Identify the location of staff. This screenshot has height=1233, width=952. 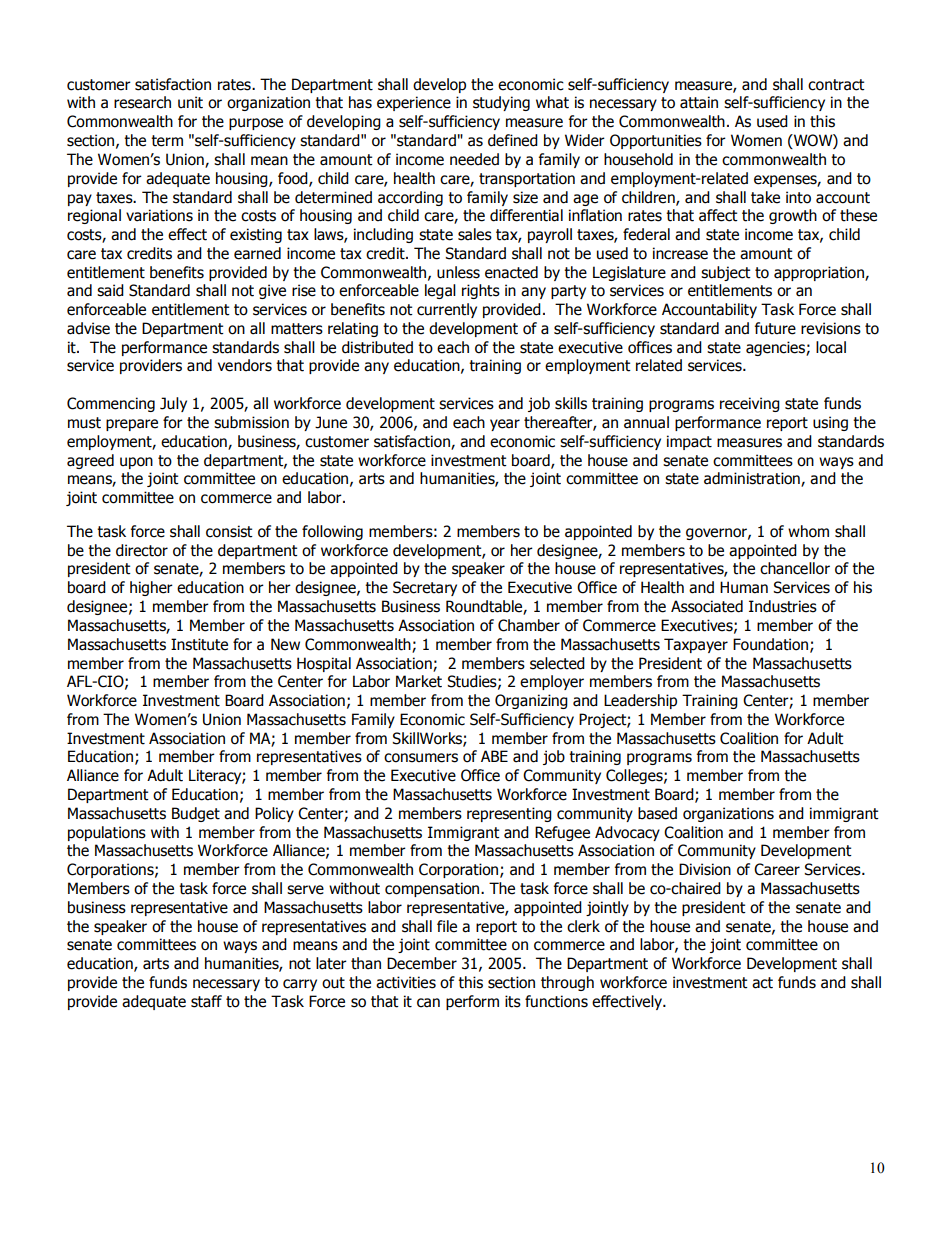
(206, 1001).
